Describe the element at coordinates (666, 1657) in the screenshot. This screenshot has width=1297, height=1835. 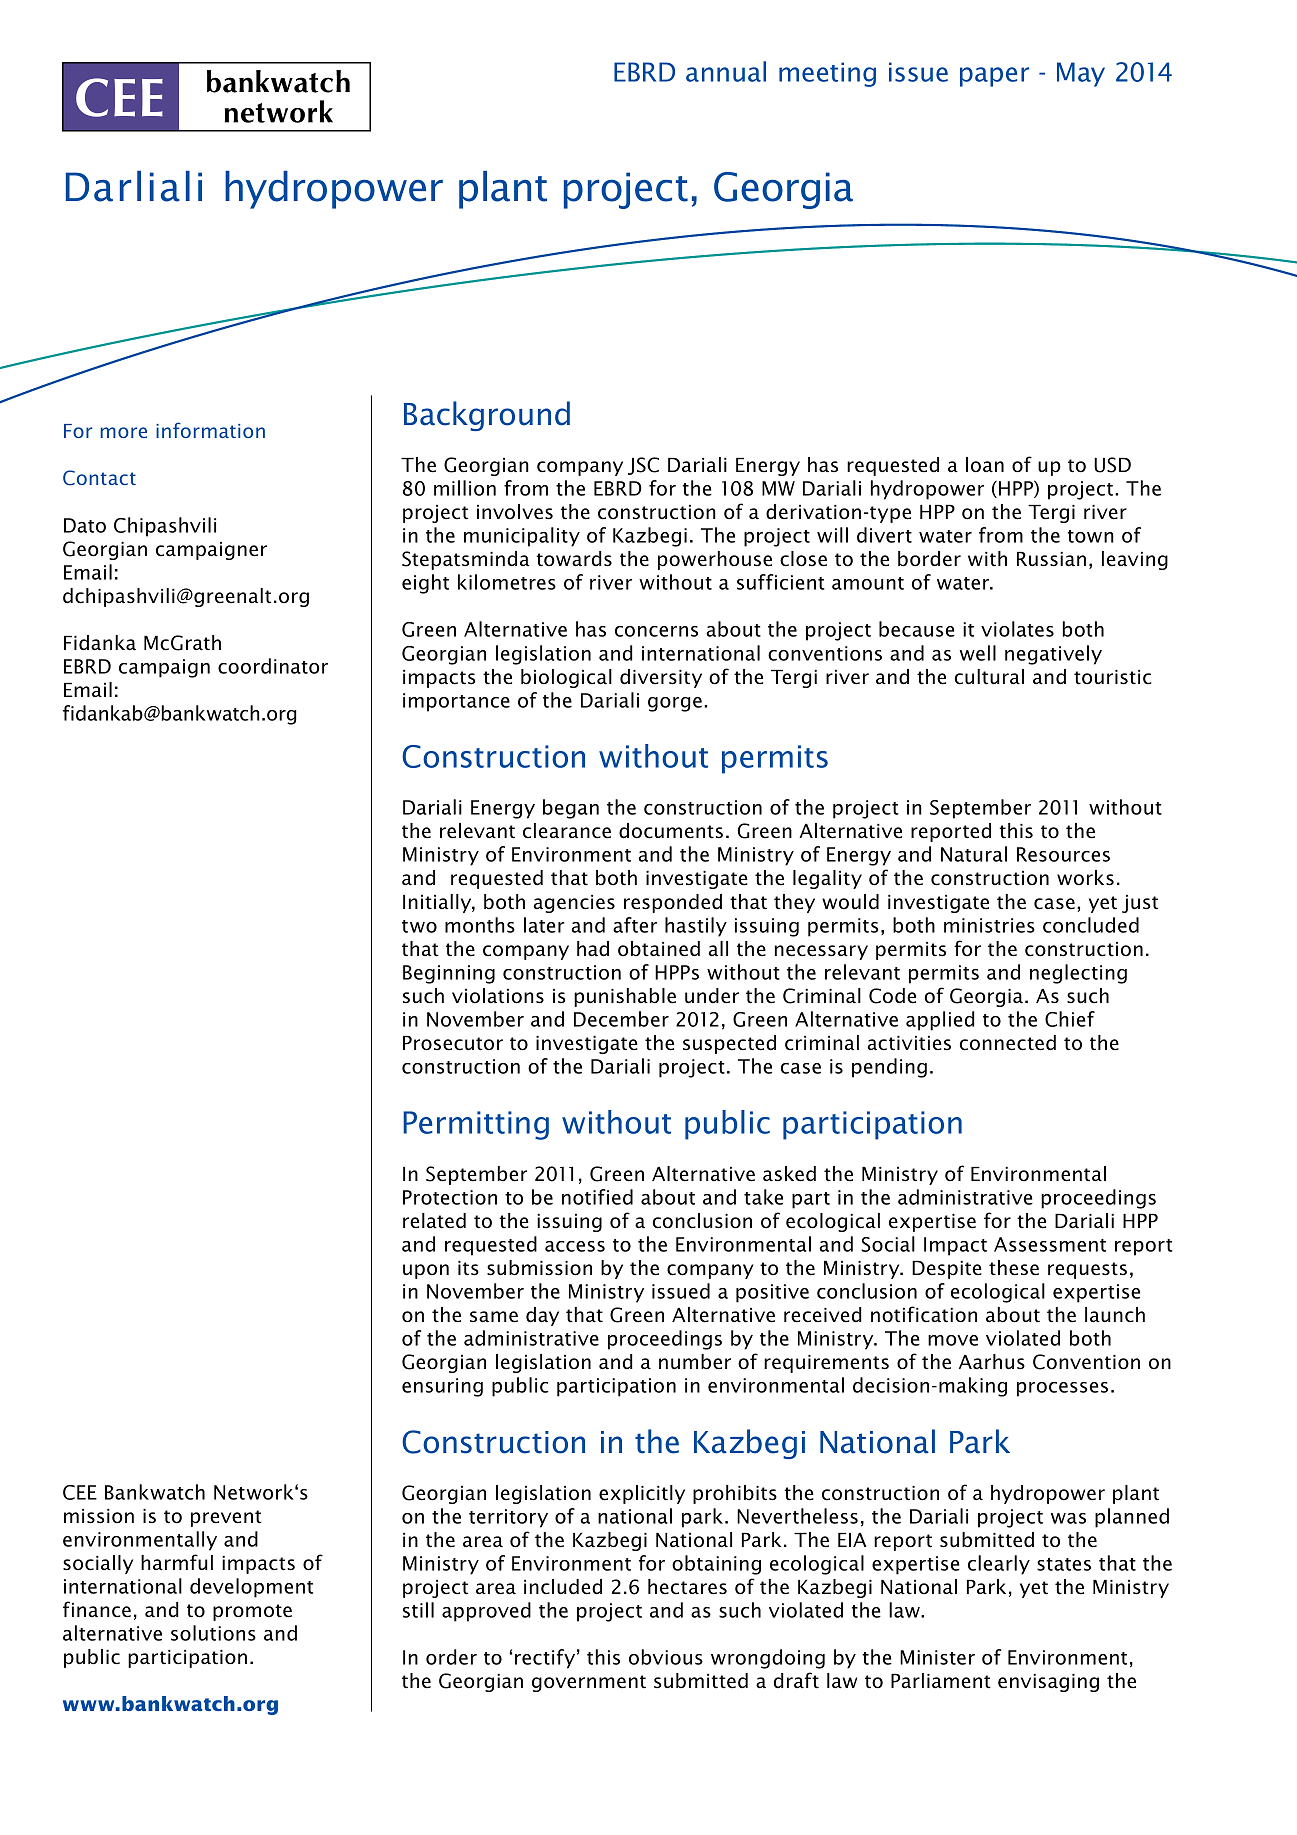
I see `obvious` at that location.
